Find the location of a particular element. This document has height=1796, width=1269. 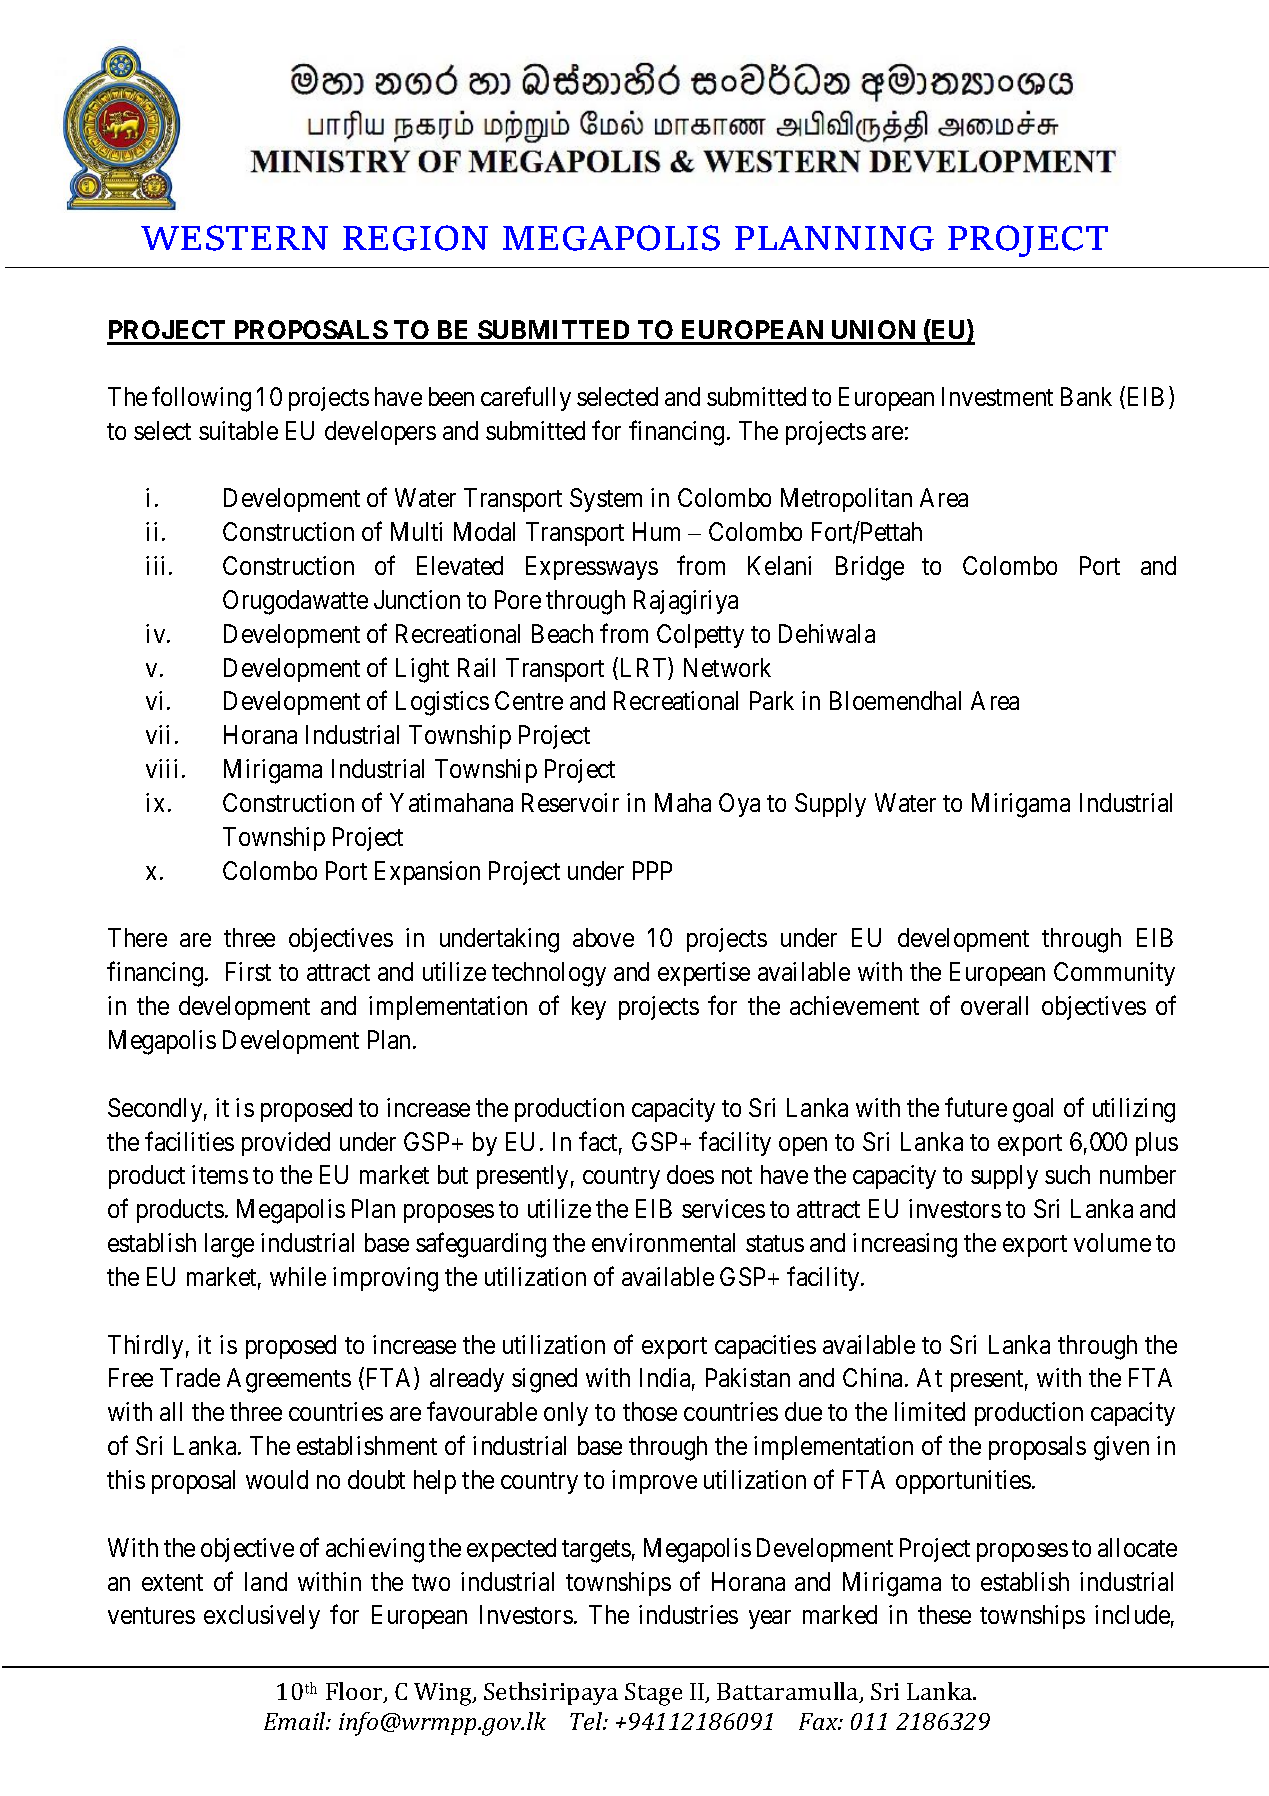

Bridge is located at coordinates (870, 568).
